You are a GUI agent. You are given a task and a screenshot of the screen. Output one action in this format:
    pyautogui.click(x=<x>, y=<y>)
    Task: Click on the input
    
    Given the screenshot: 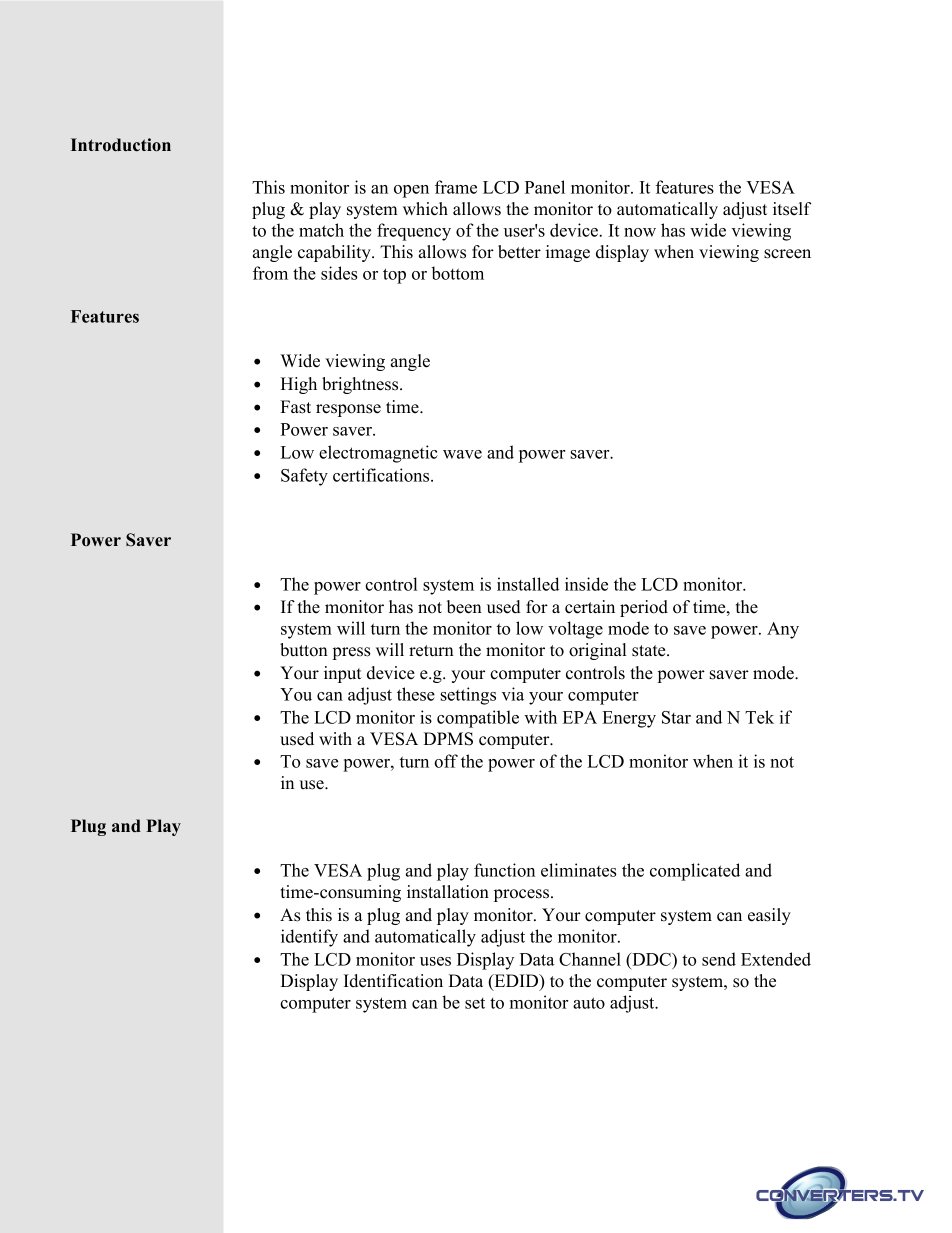 What is the action you would take?
    pyautogui.click(x=342, y=674)
